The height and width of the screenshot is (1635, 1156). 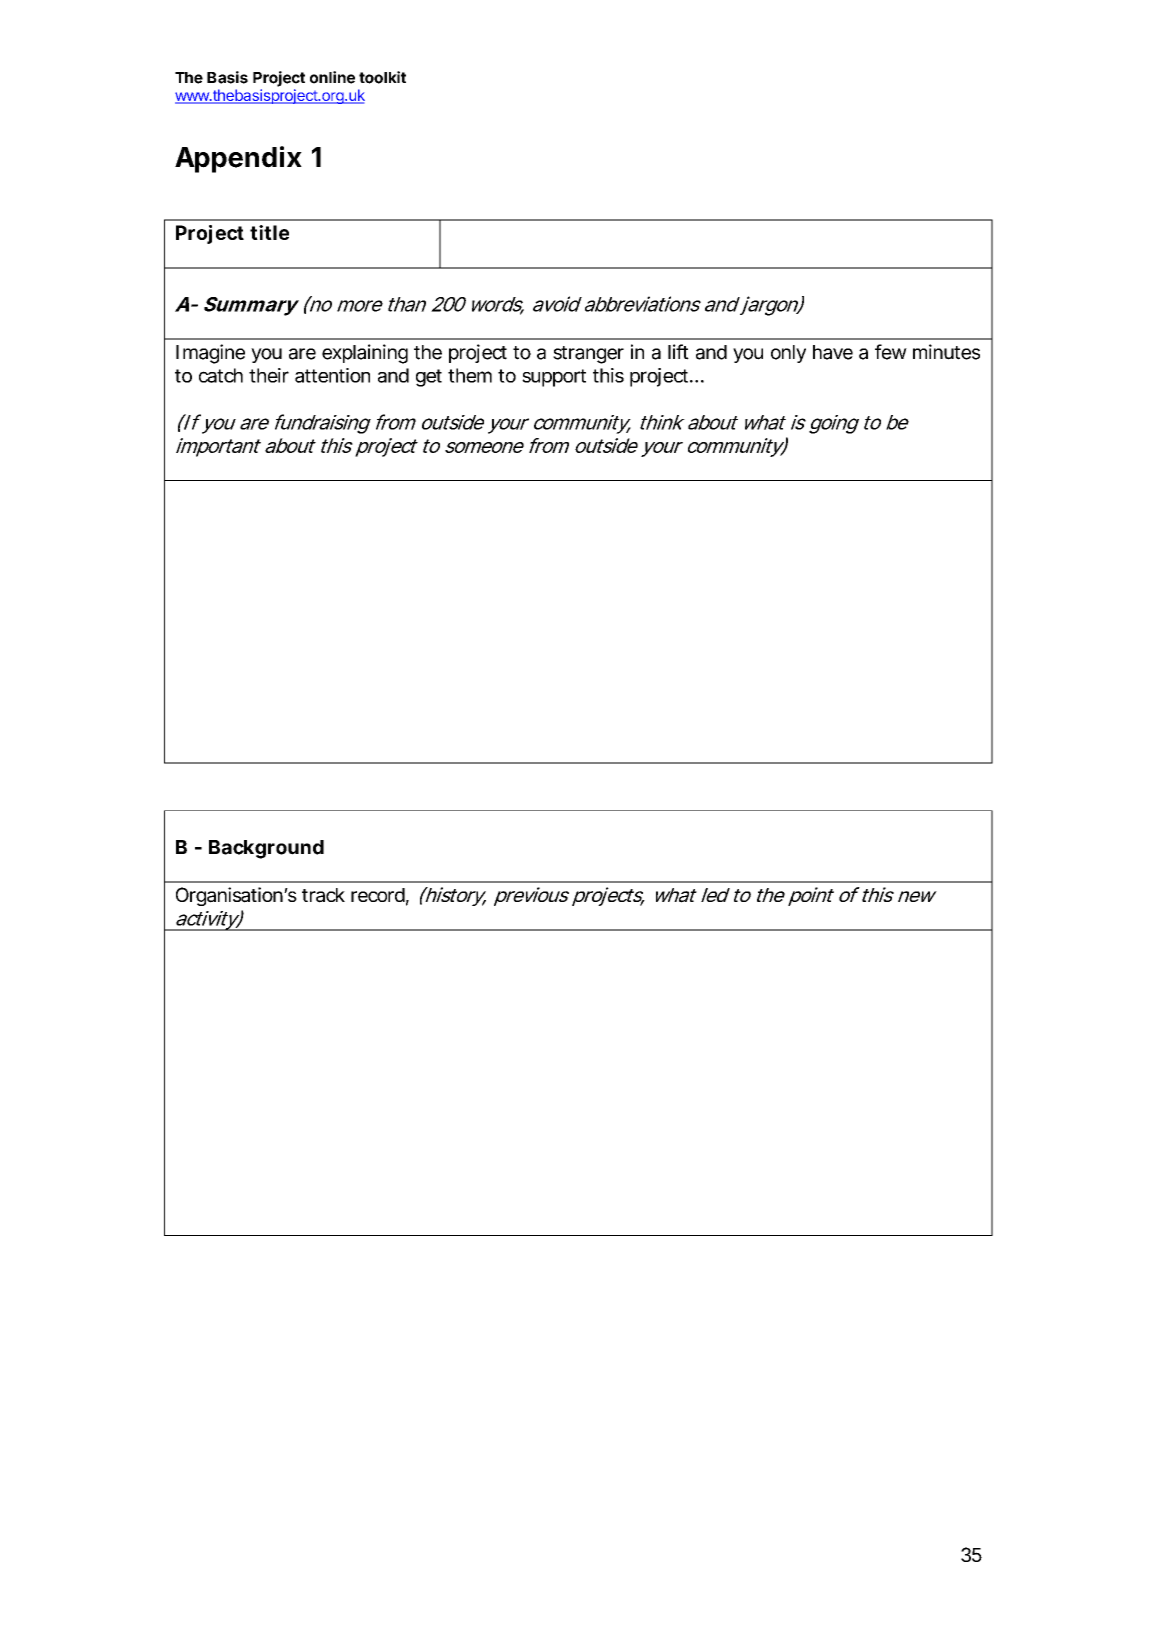 I want to click on only, so click(x=788, y=354).
